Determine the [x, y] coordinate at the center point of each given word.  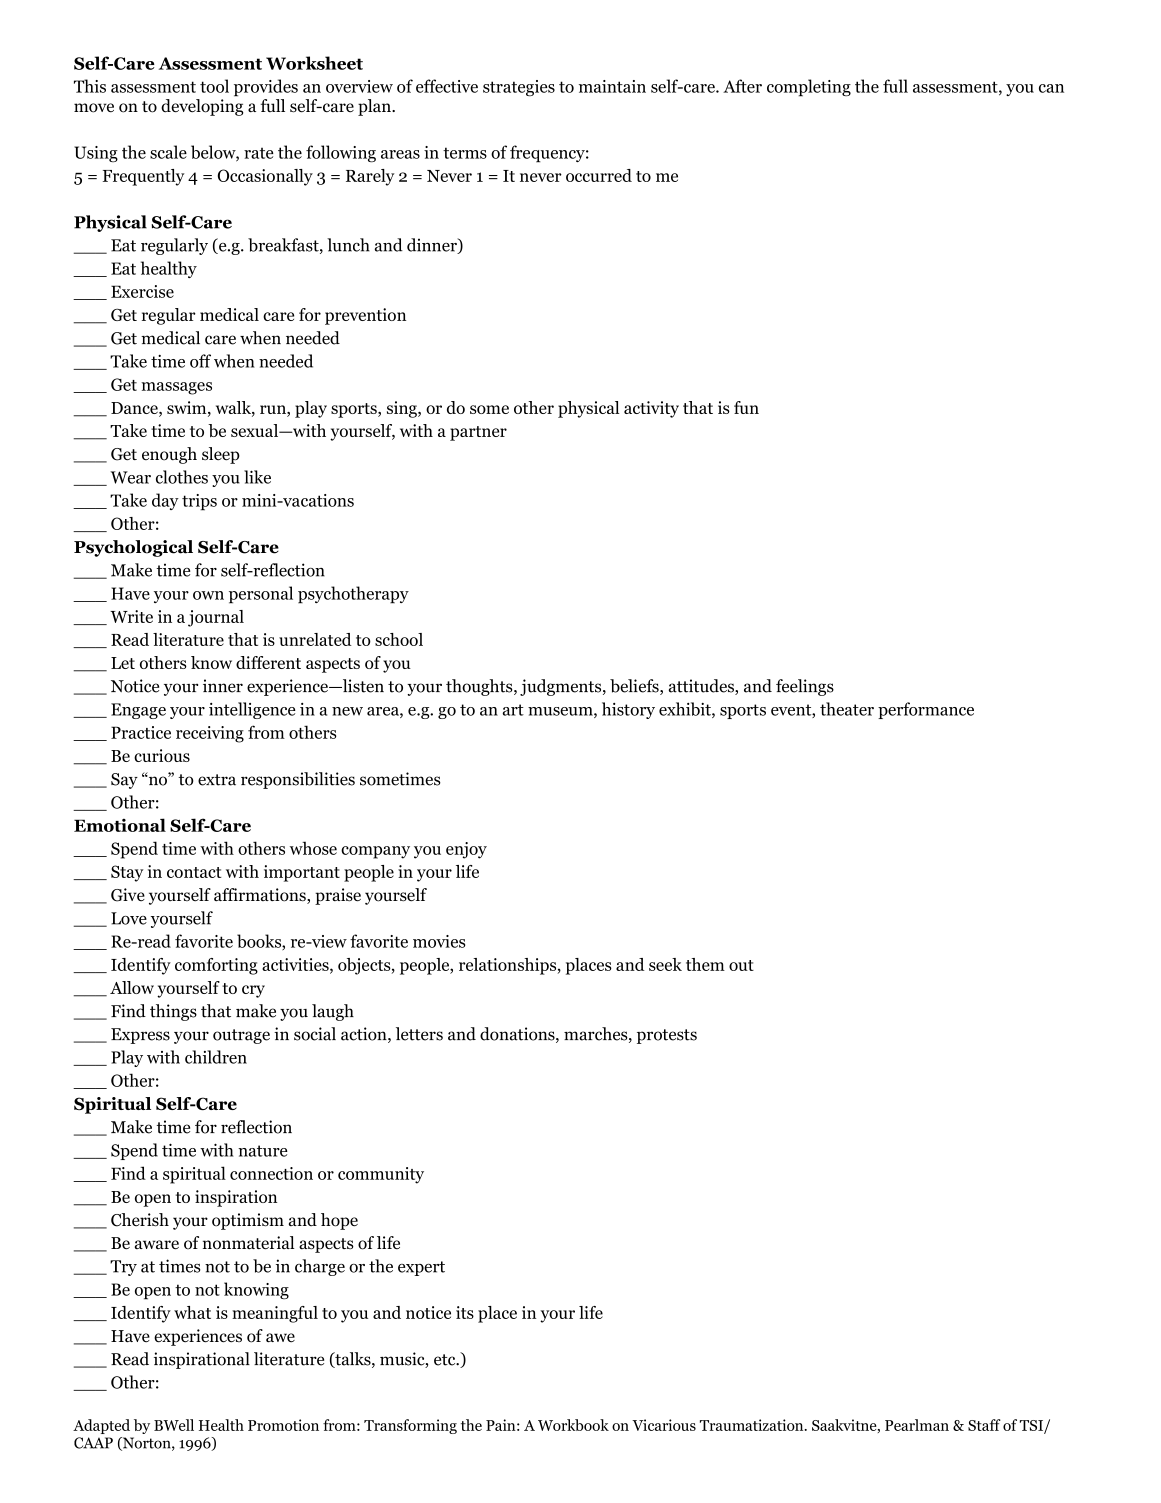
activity [651, 409]
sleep [221, 455]
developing [202, 107]
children [216, 1057]
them [705, 964]
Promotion [283, 1425]
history [628, 710]
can [1051, 88]
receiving [210, 734]
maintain [612, 86]
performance [926, 710]
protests [667, 1036]
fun [746, 407]
